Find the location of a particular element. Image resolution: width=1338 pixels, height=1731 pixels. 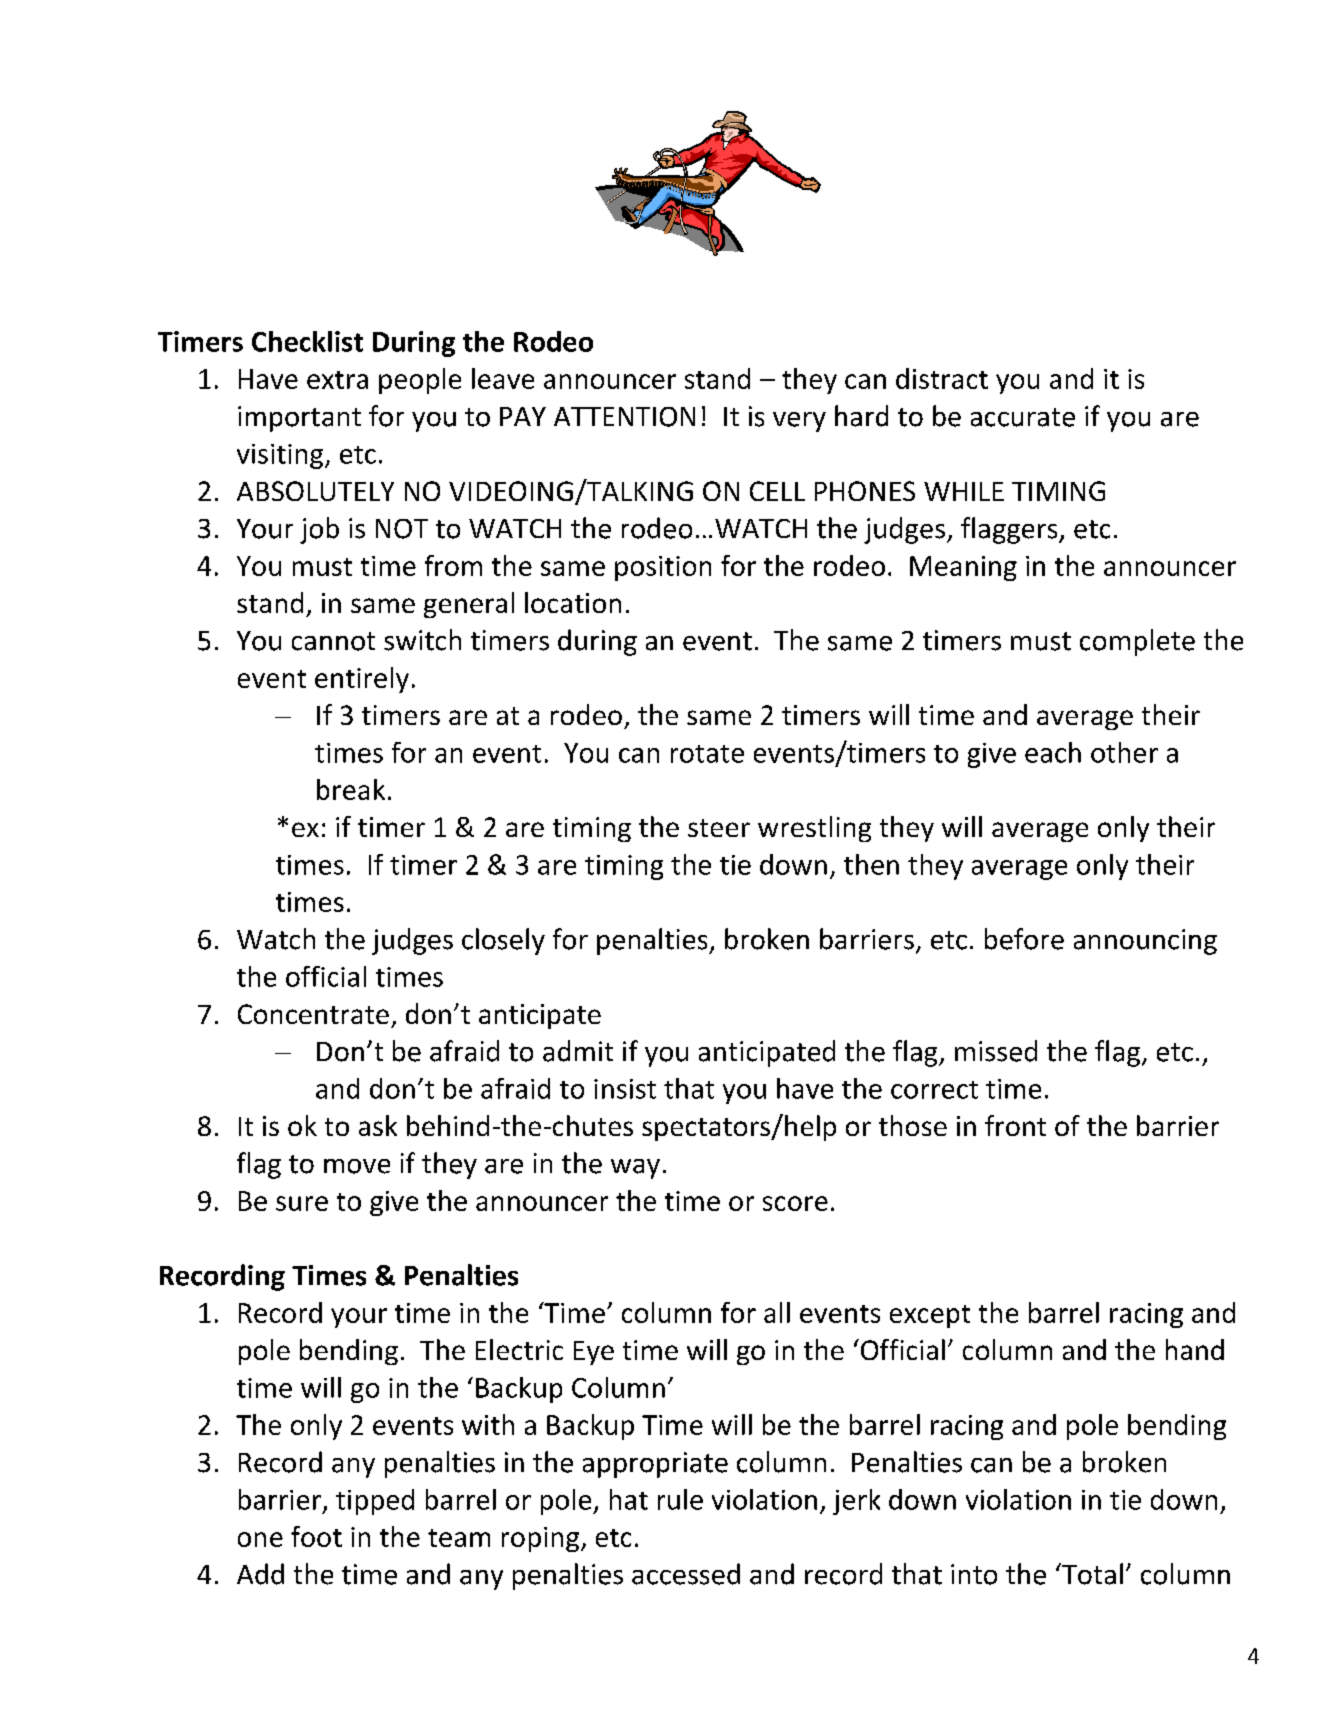

insist is located at coordinates (625, 1089).
